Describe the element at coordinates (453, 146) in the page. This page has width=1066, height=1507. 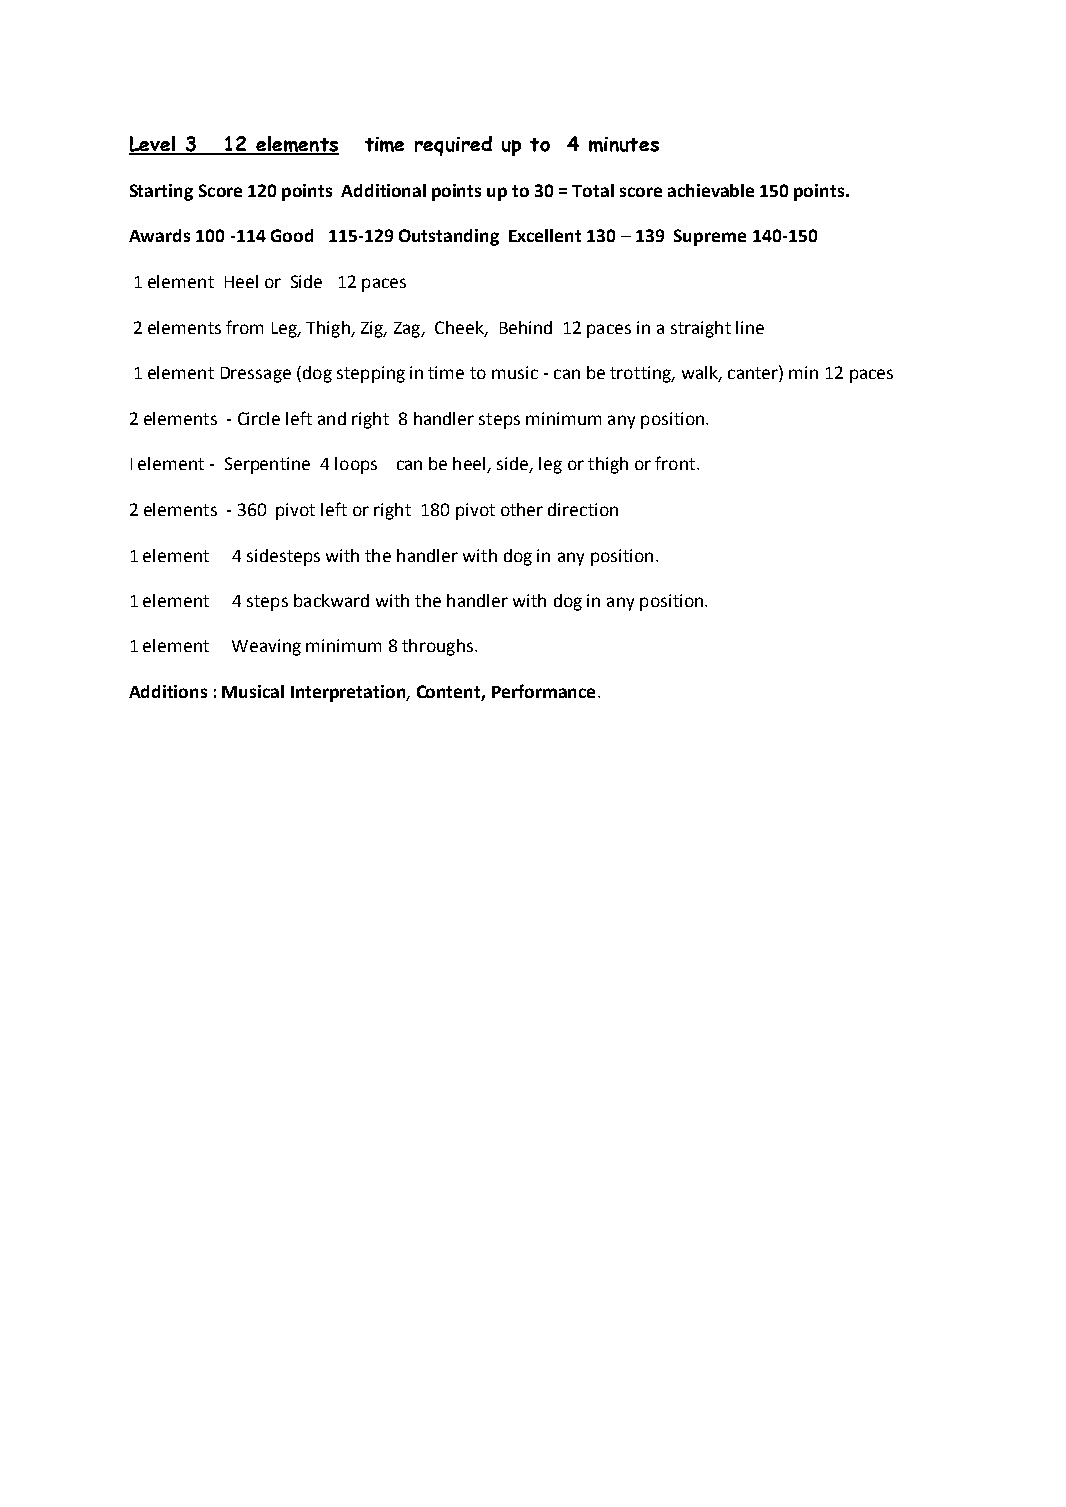
I see `required` at that location.
